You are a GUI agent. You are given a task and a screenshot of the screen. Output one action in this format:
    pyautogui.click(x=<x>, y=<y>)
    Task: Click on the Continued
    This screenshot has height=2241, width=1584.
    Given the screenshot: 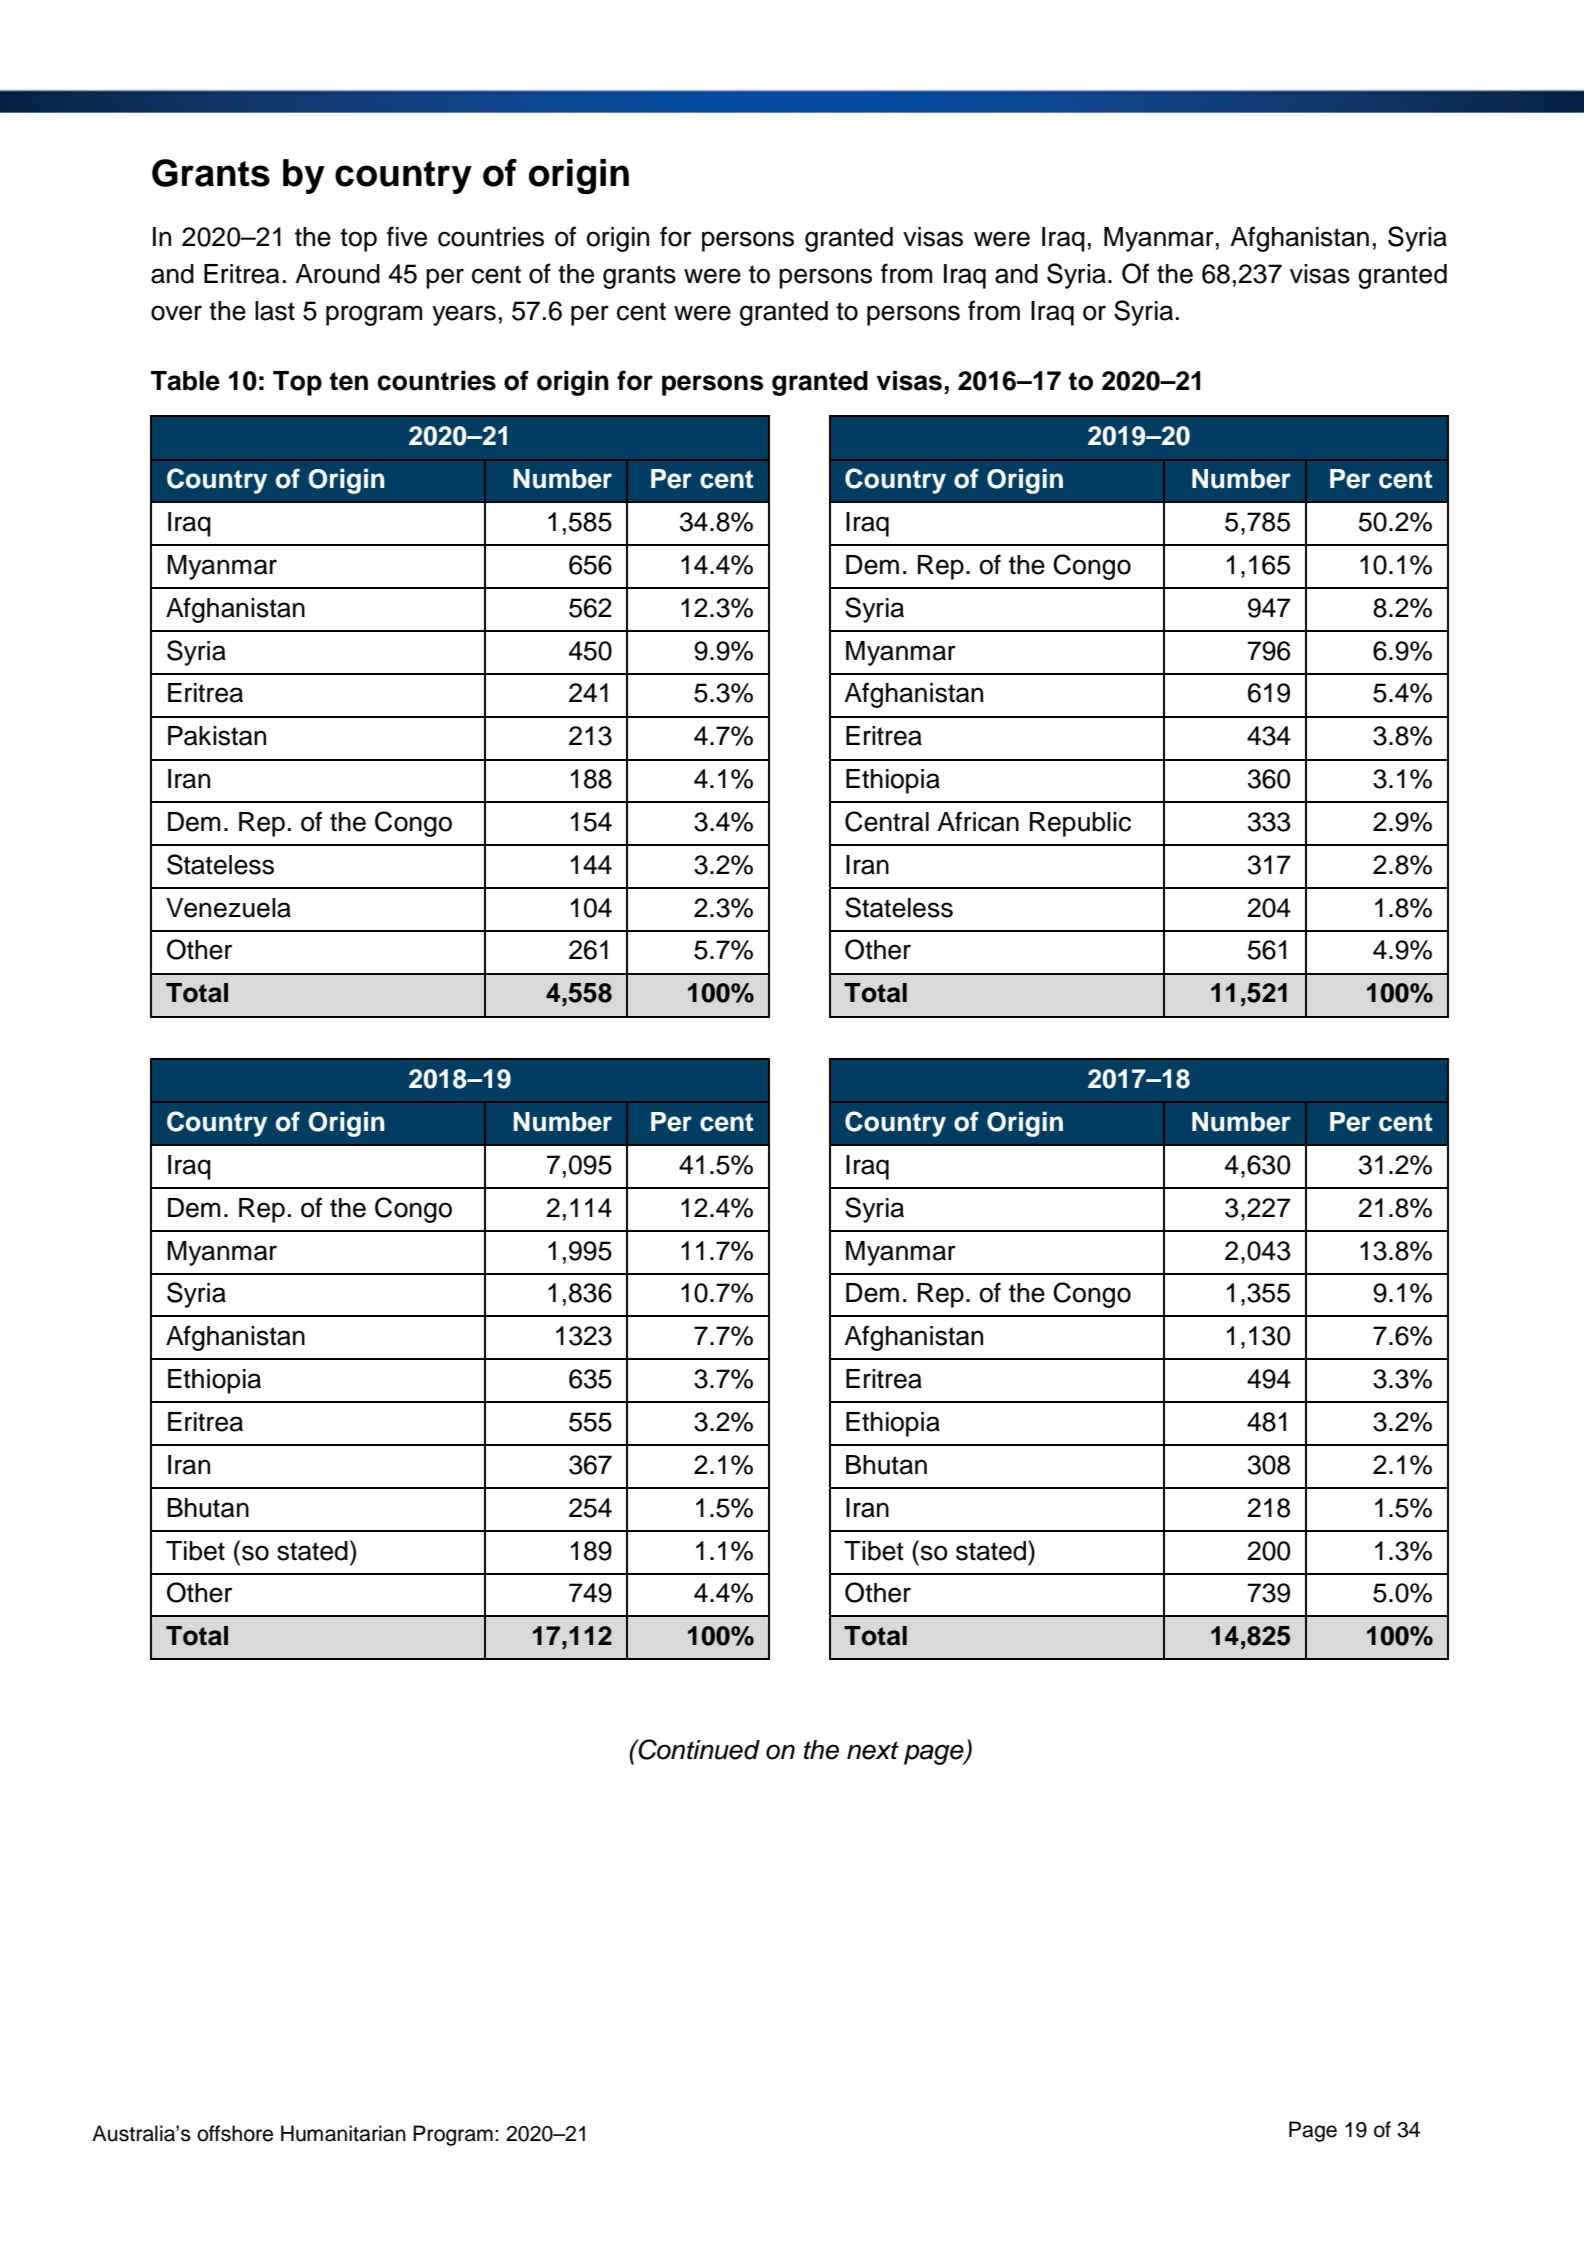 What is the action you would take?
    pyautogui.click(x=698, y=1749)
